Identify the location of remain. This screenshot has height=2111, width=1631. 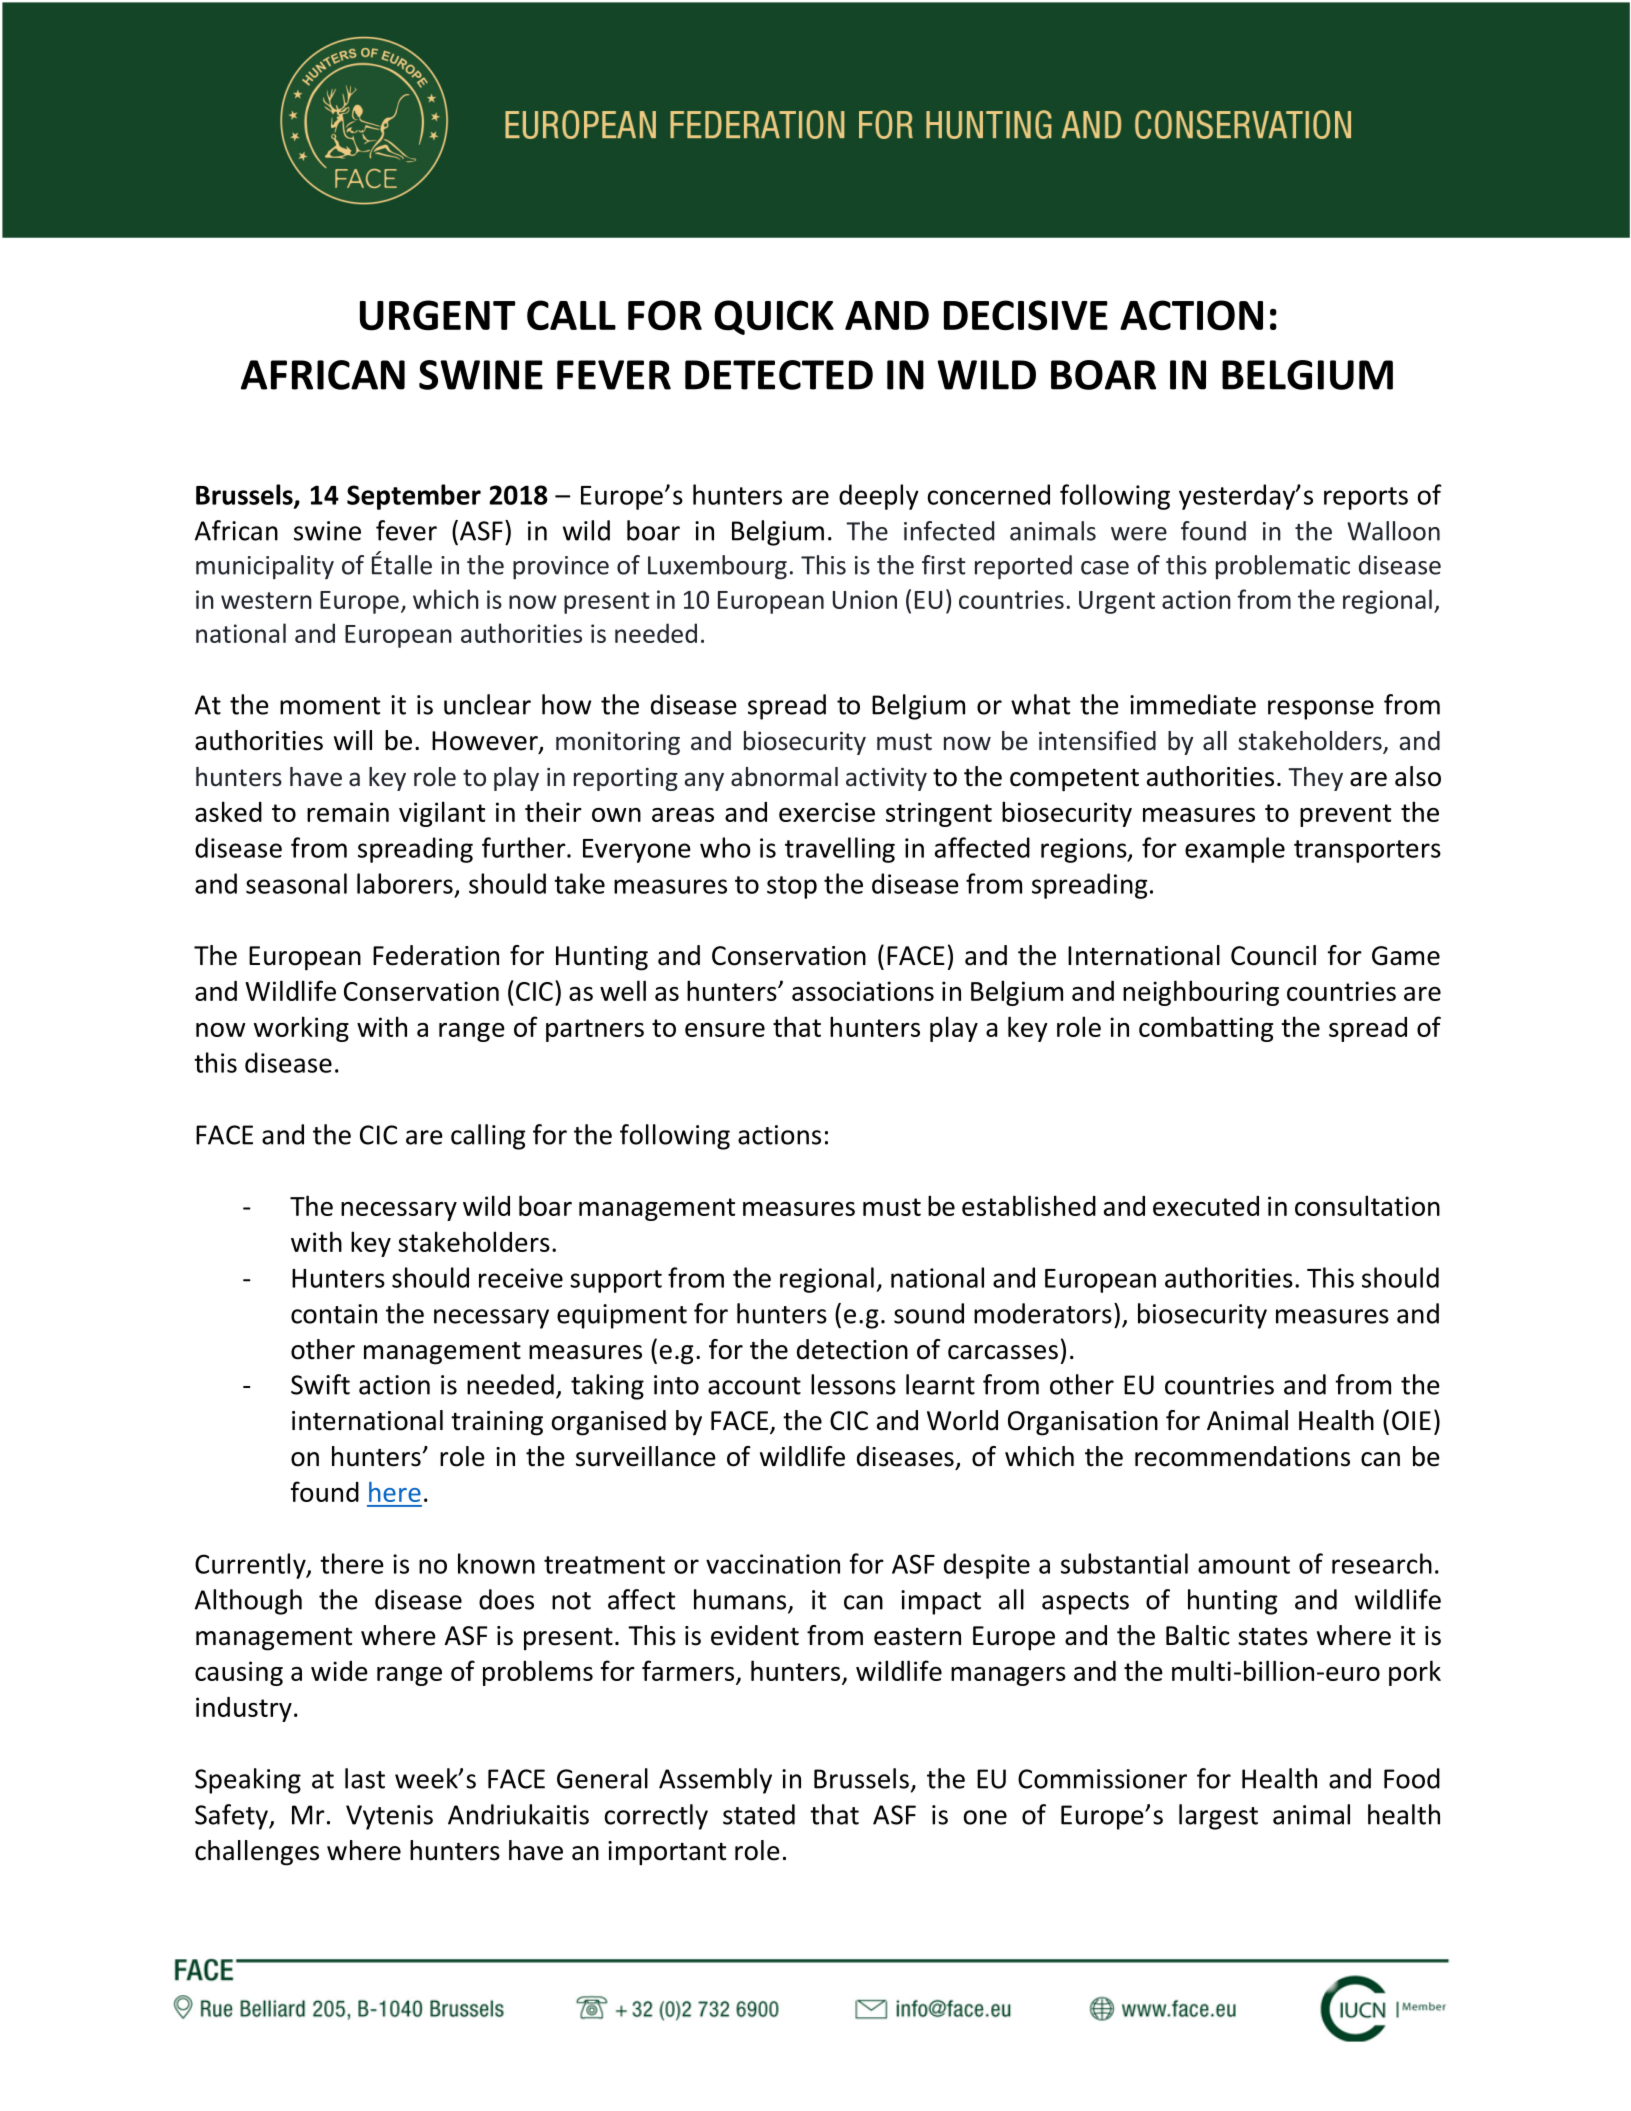
(348, 812).
